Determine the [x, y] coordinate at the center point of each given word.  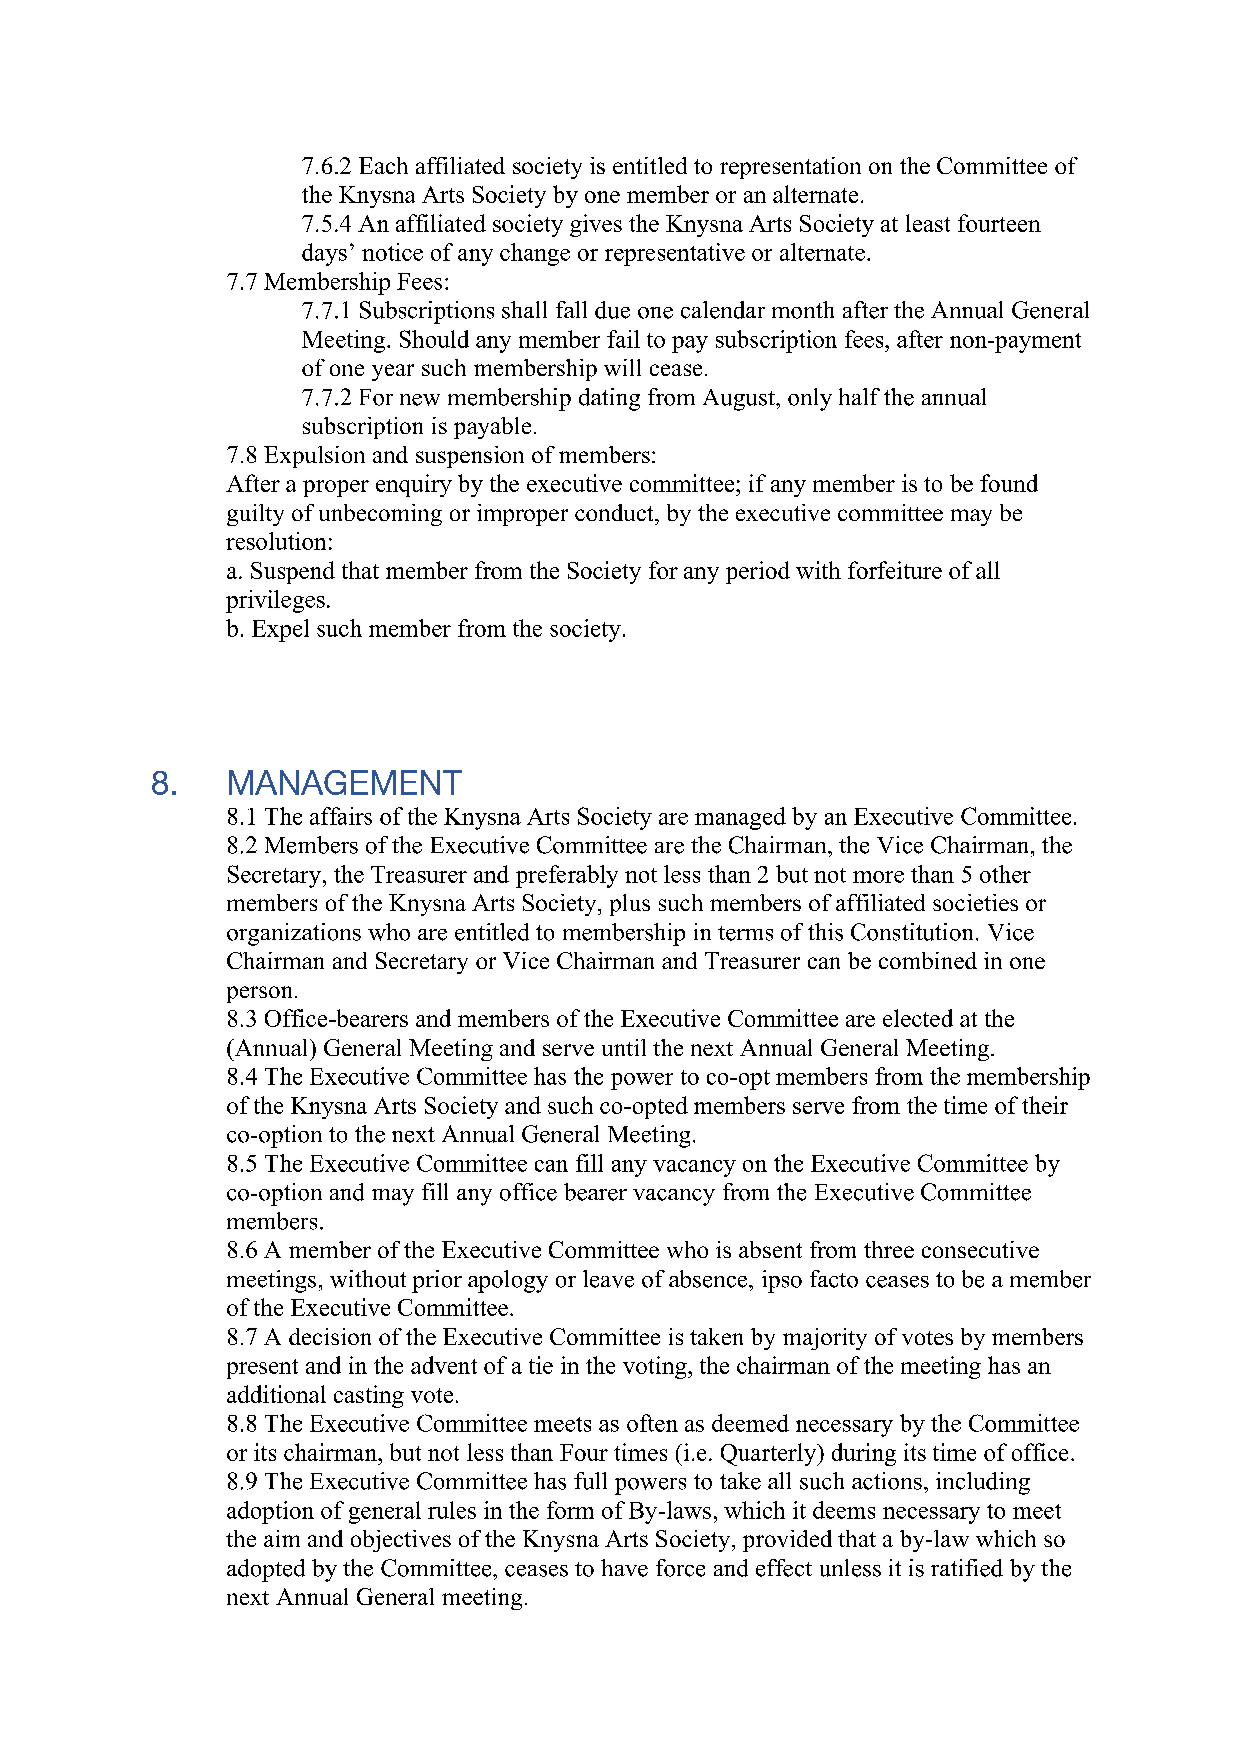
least [928, 223]
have [624, 1568]
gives [596, 225]
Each [383, 165]
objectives [401, 1541]
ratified [967, 1568]
